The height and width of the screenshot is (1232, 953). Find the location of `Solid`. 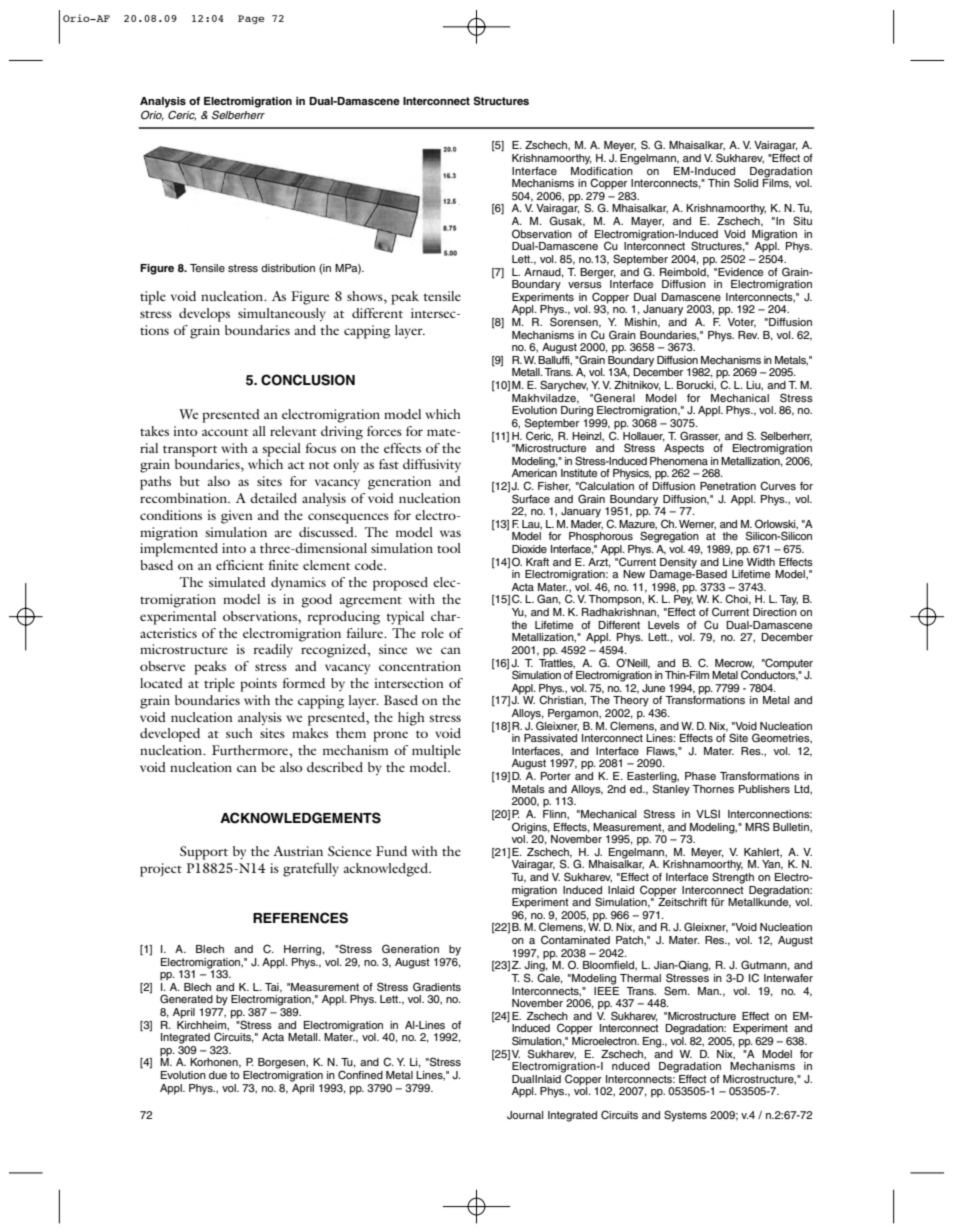

Solid is located at coordinates (746, 183).
